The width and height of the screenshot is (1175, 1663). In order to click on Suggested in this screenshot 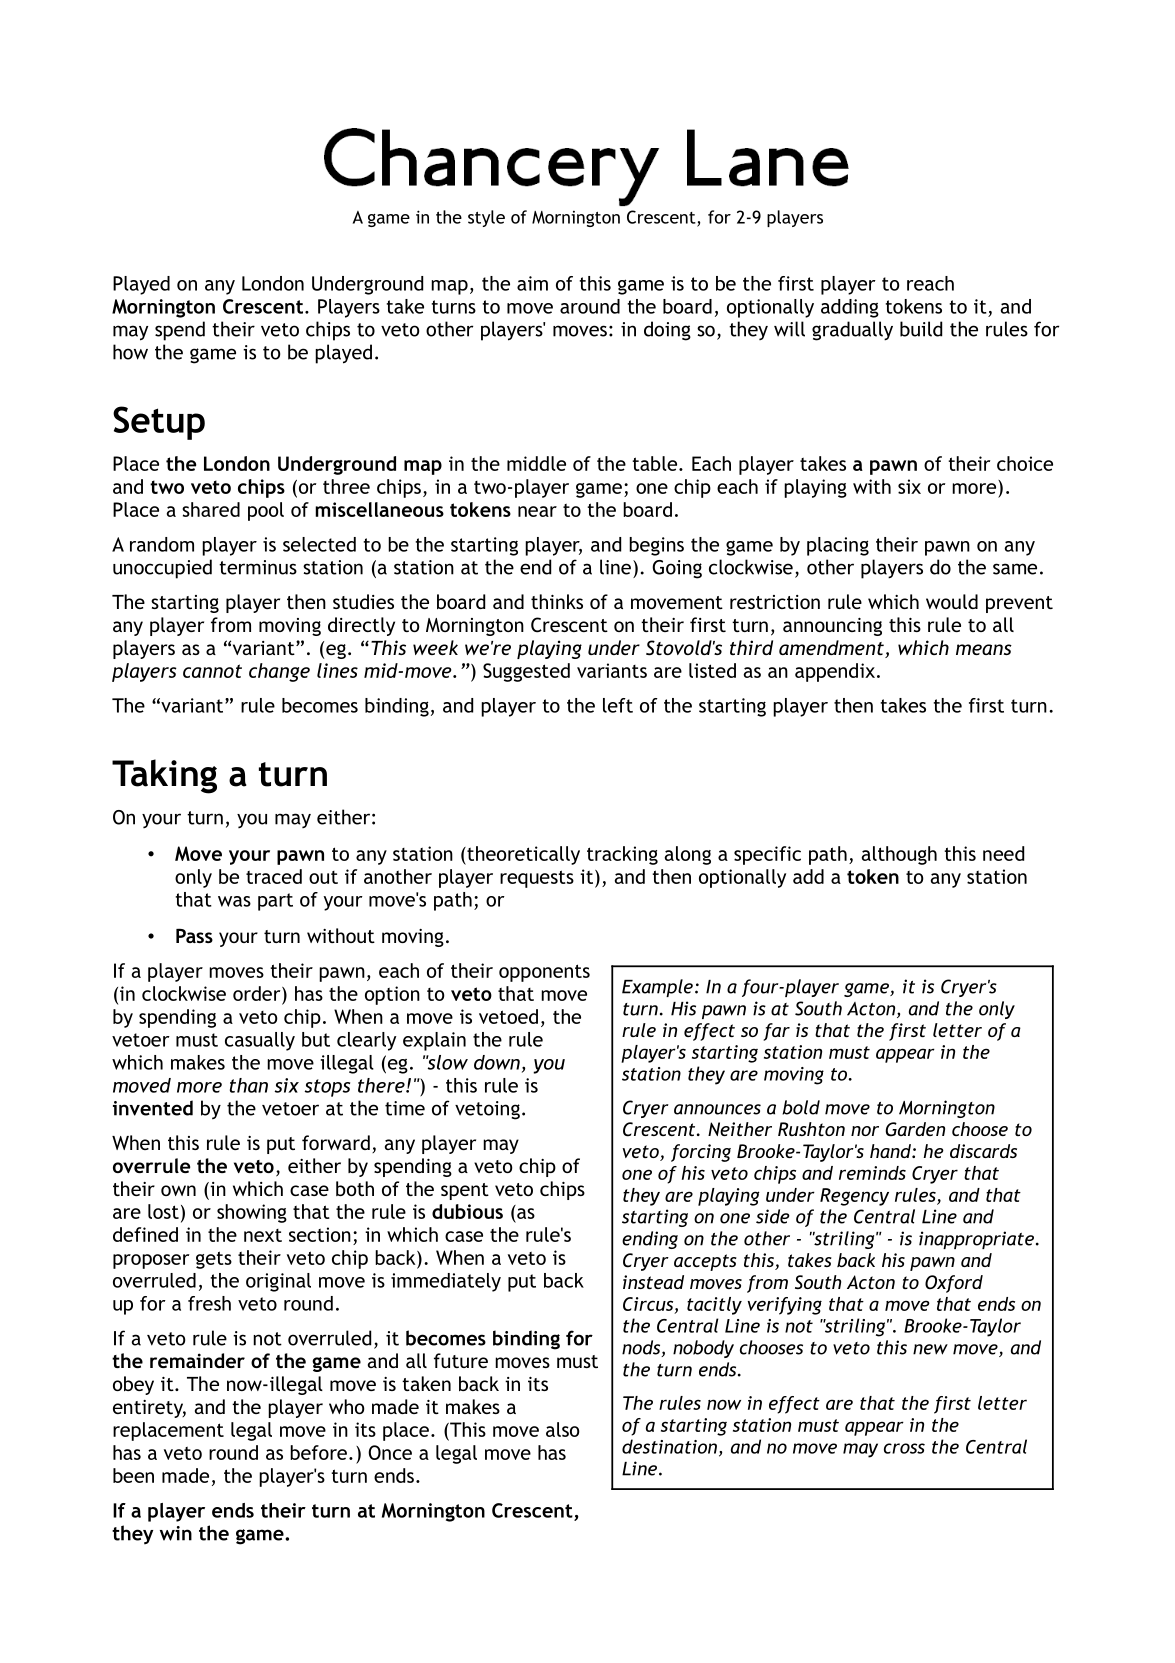, I will do `click(526, 672)`.
